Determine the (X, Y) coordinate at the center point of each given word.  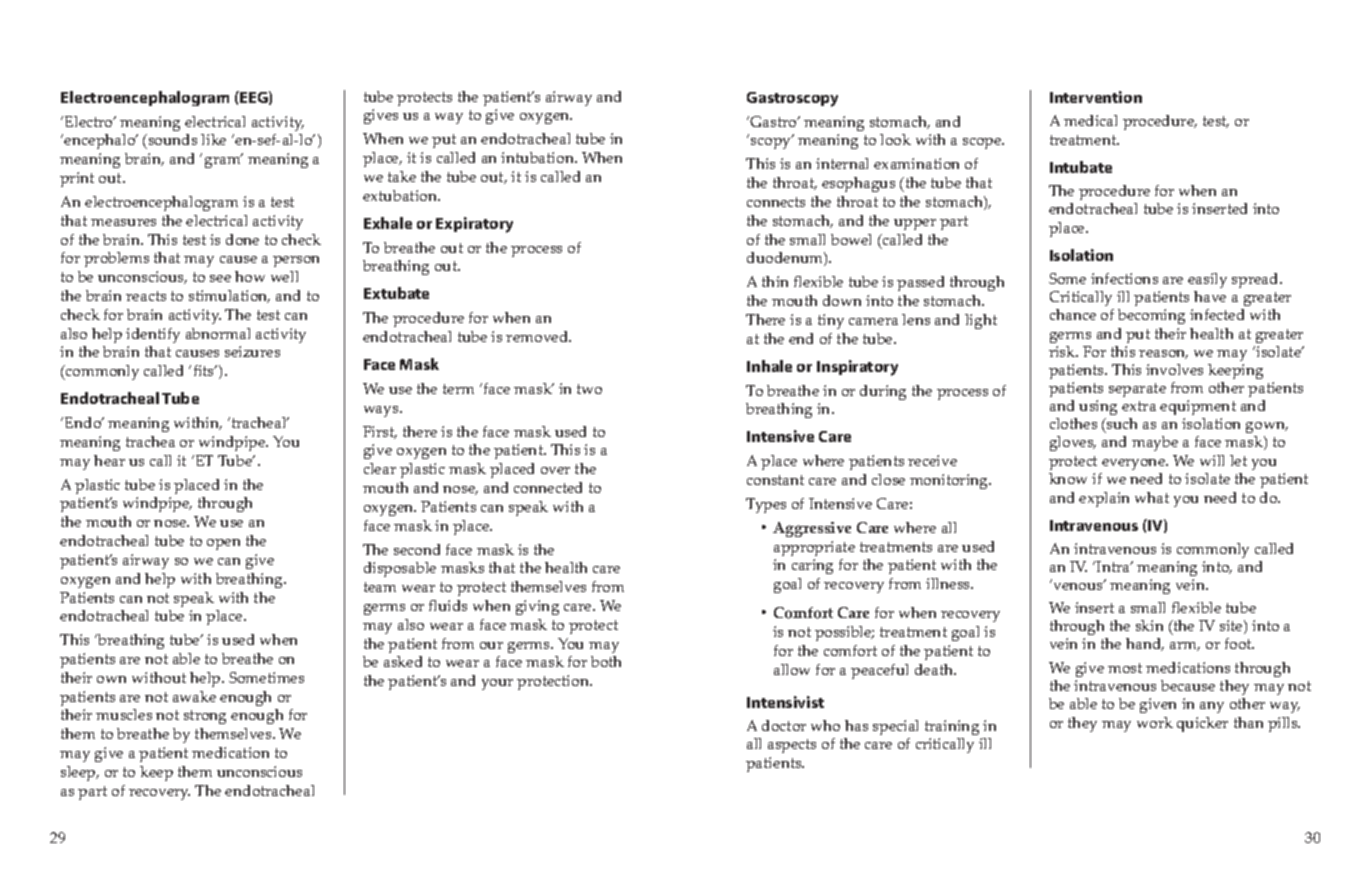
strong (205, 717)
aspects (792, 746)
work (1155, 722)
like (213, 139)
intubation (538, 157)
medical (1090, 120)
